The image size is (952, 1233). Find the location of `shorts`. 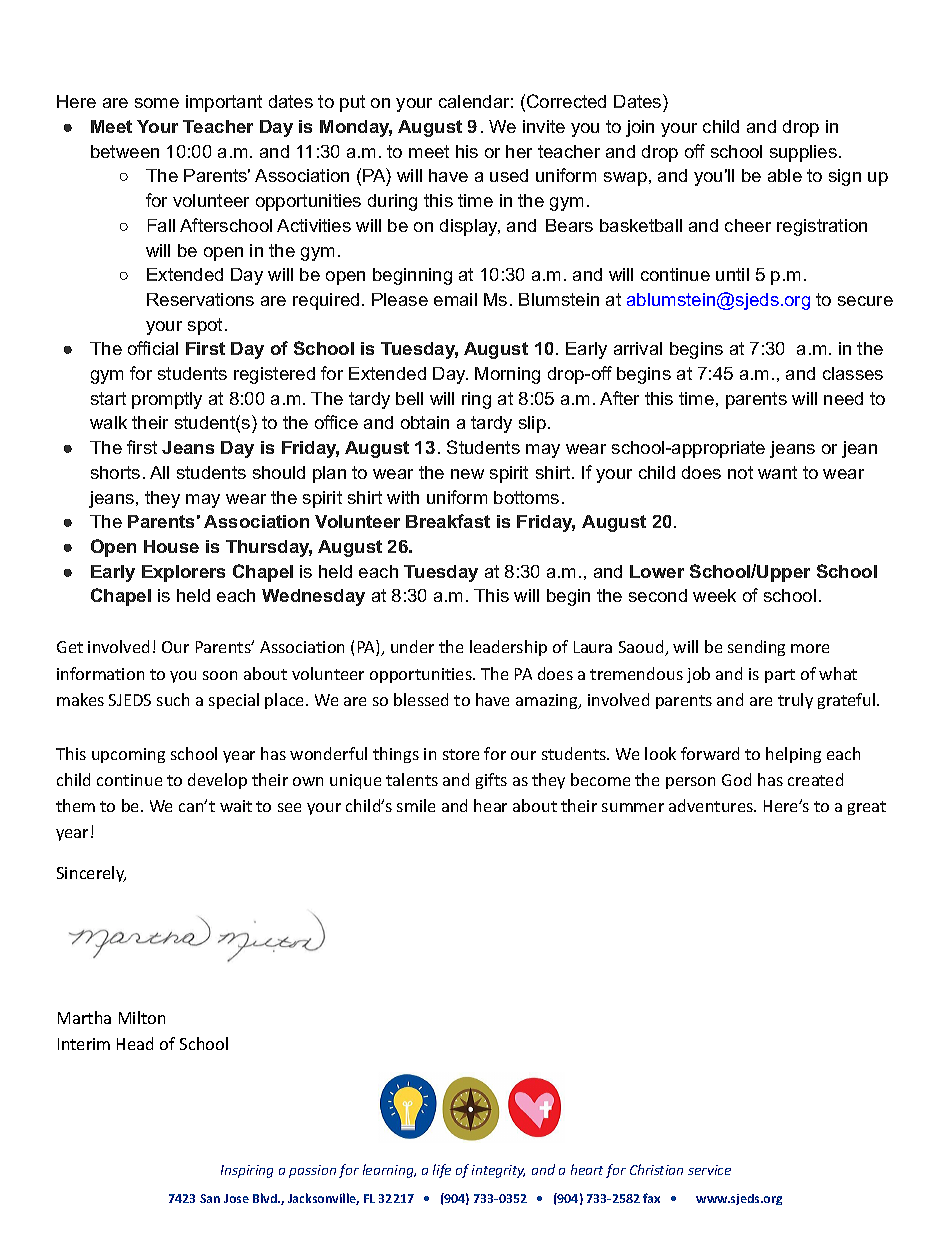

shorts is located at coordinates (115, 472).
